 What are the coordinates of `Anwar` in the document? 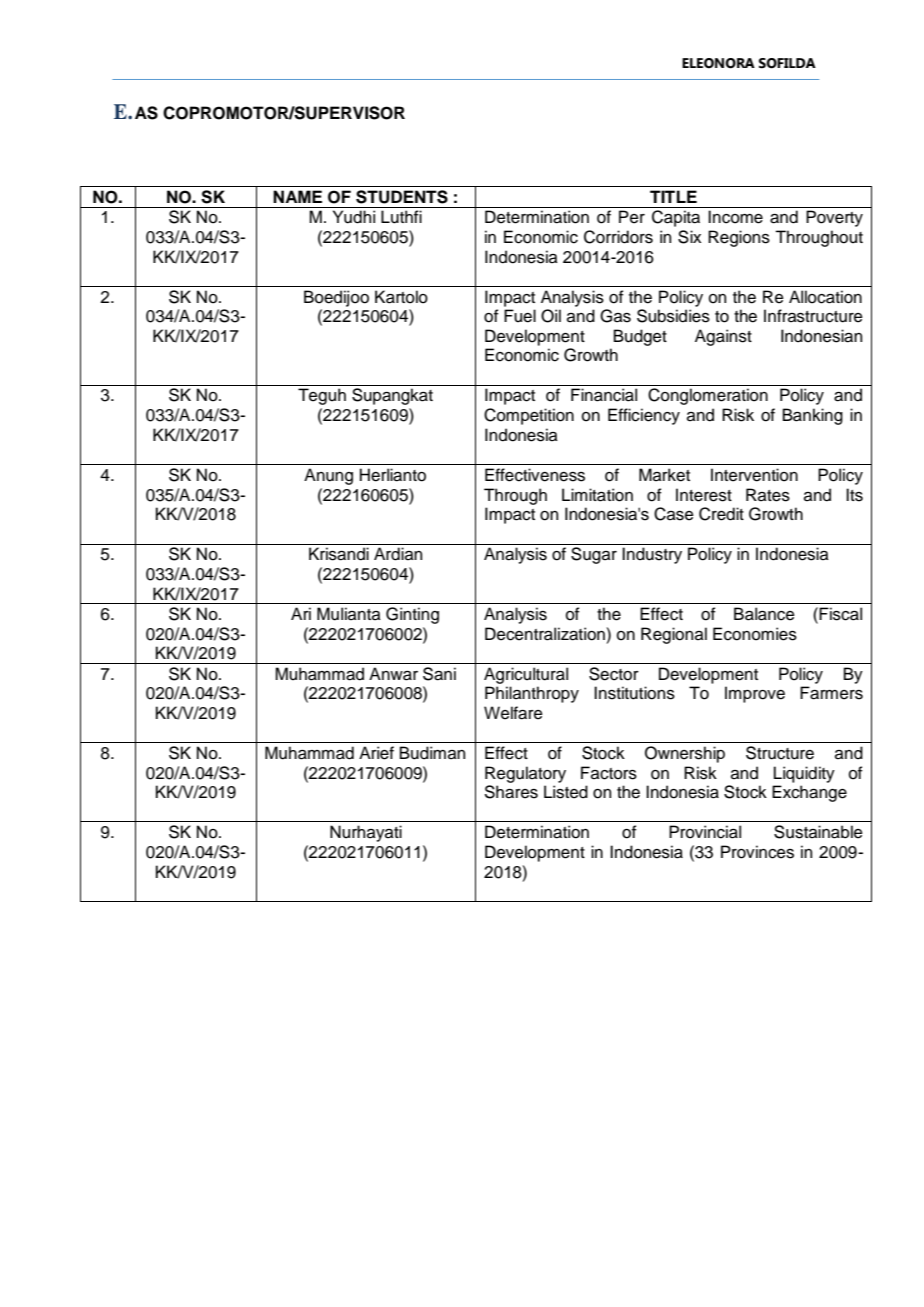 It's located at (393, 674).
